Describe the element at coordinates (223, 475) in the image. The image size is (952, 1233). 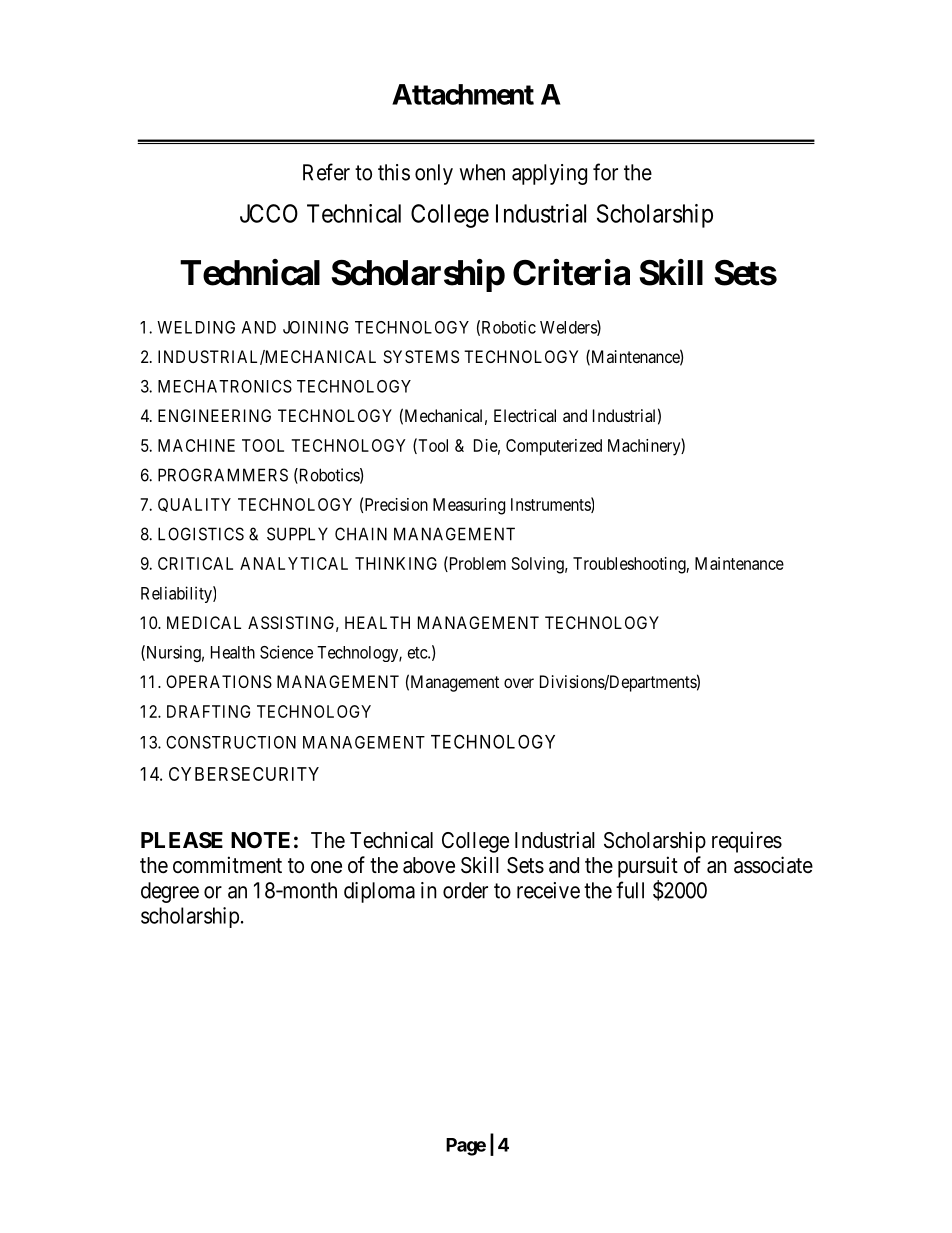
I see `PROGRAMMERS` at that location.
